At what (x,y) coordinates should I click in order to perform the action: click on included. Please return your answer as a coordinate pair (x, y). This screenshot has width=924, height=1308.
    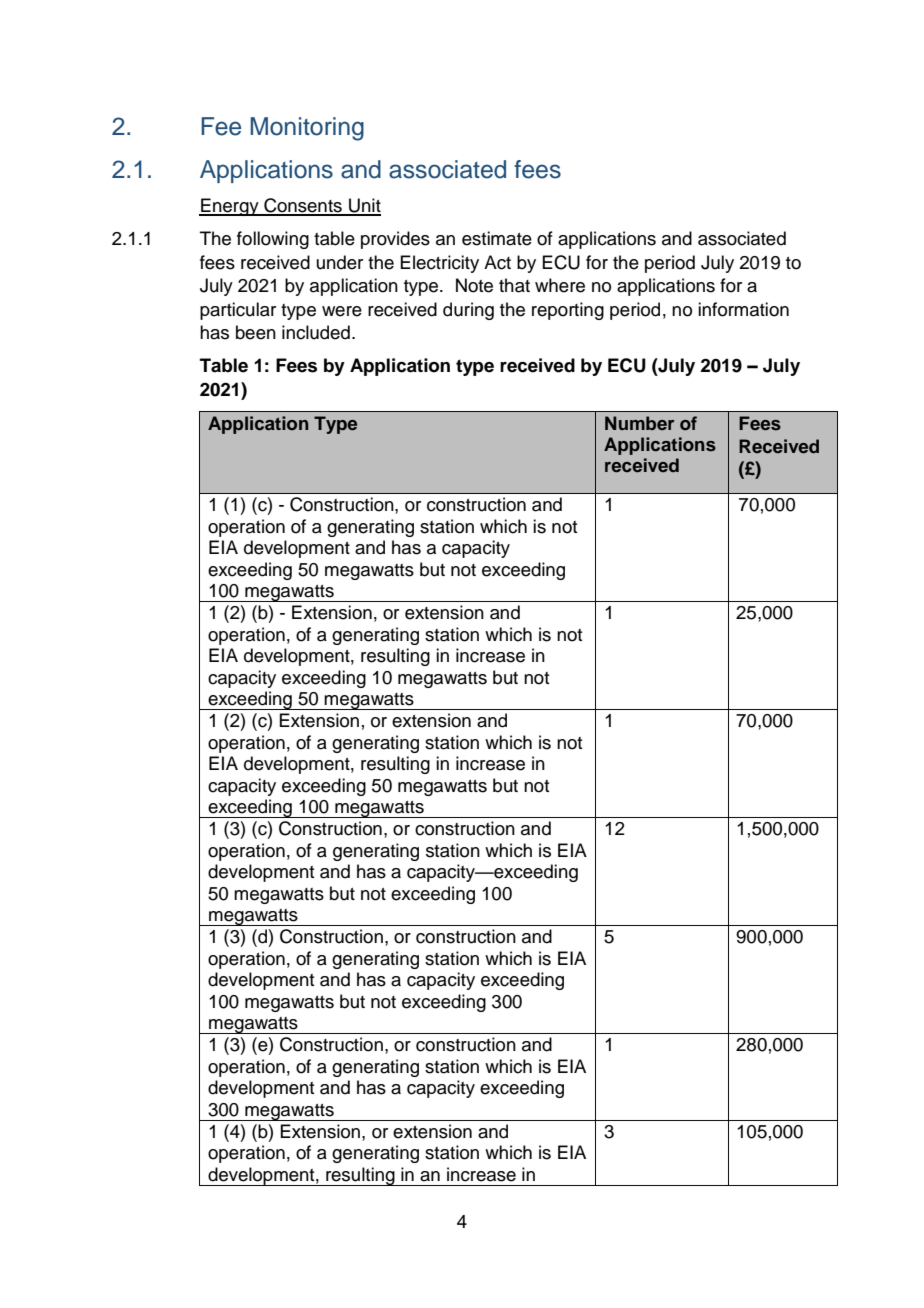
    Looking at the image, I should click on (316, 332).
